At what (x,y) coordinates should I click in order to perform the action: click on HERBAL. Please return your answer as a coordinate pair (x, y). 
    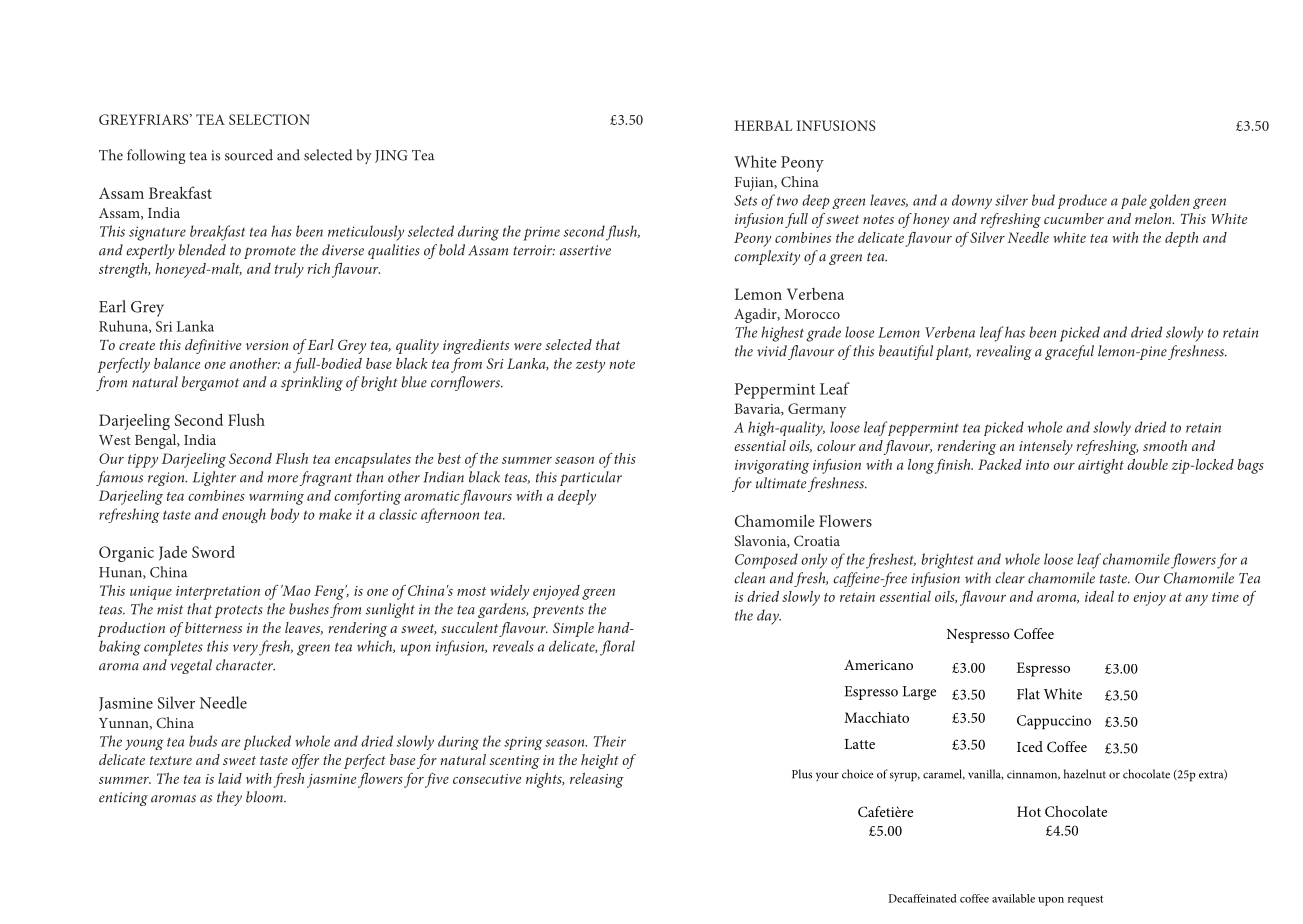
    Looking at the image, I should click on (764, 125).
